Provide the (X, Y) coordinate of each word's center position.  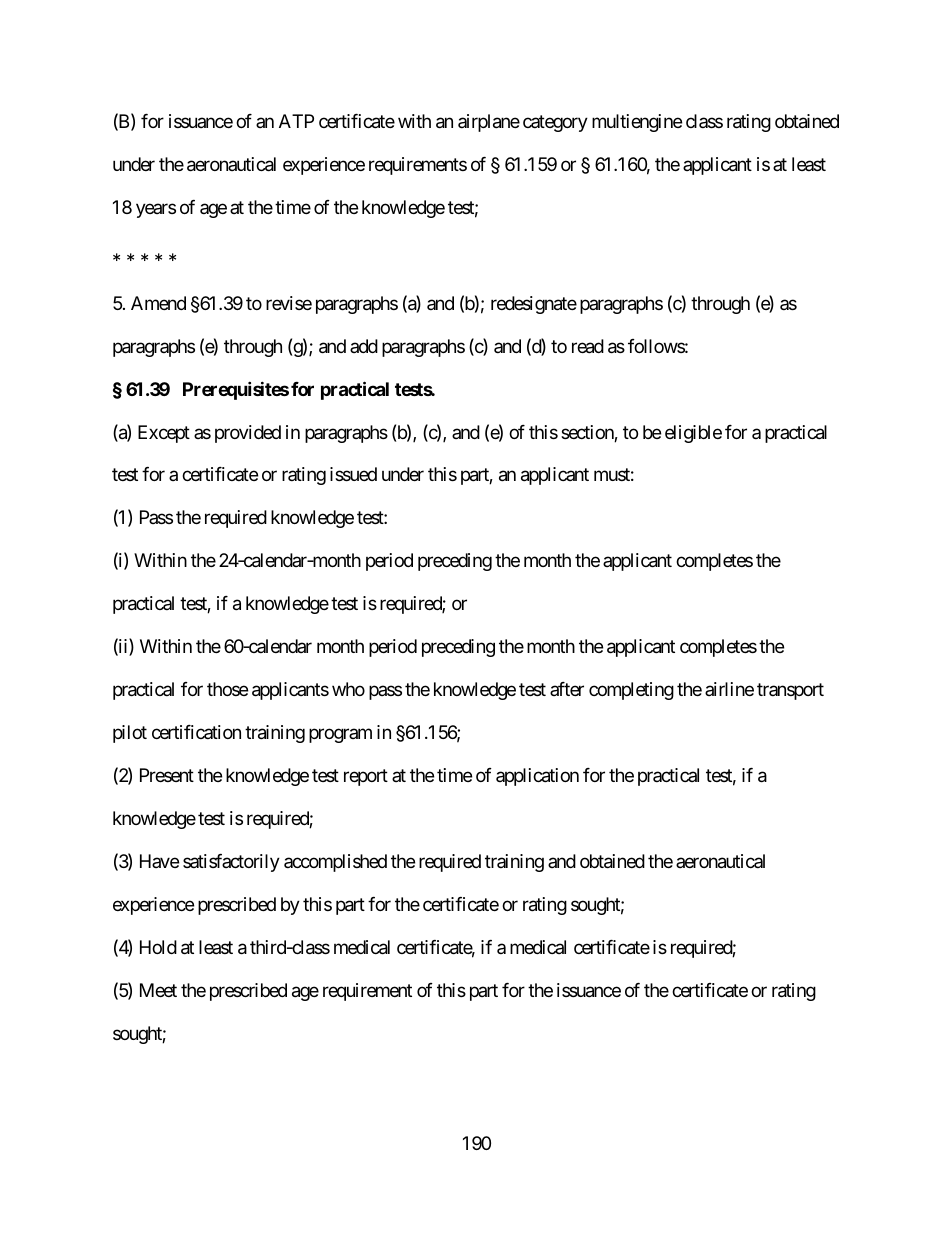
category (555, 124)
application (537, 777)
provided (248, 434)
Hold (158, 947)
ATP (296, 121)
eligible (693, 434)
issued (353, 474)
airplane (489, 123)
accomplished (335, 863)
